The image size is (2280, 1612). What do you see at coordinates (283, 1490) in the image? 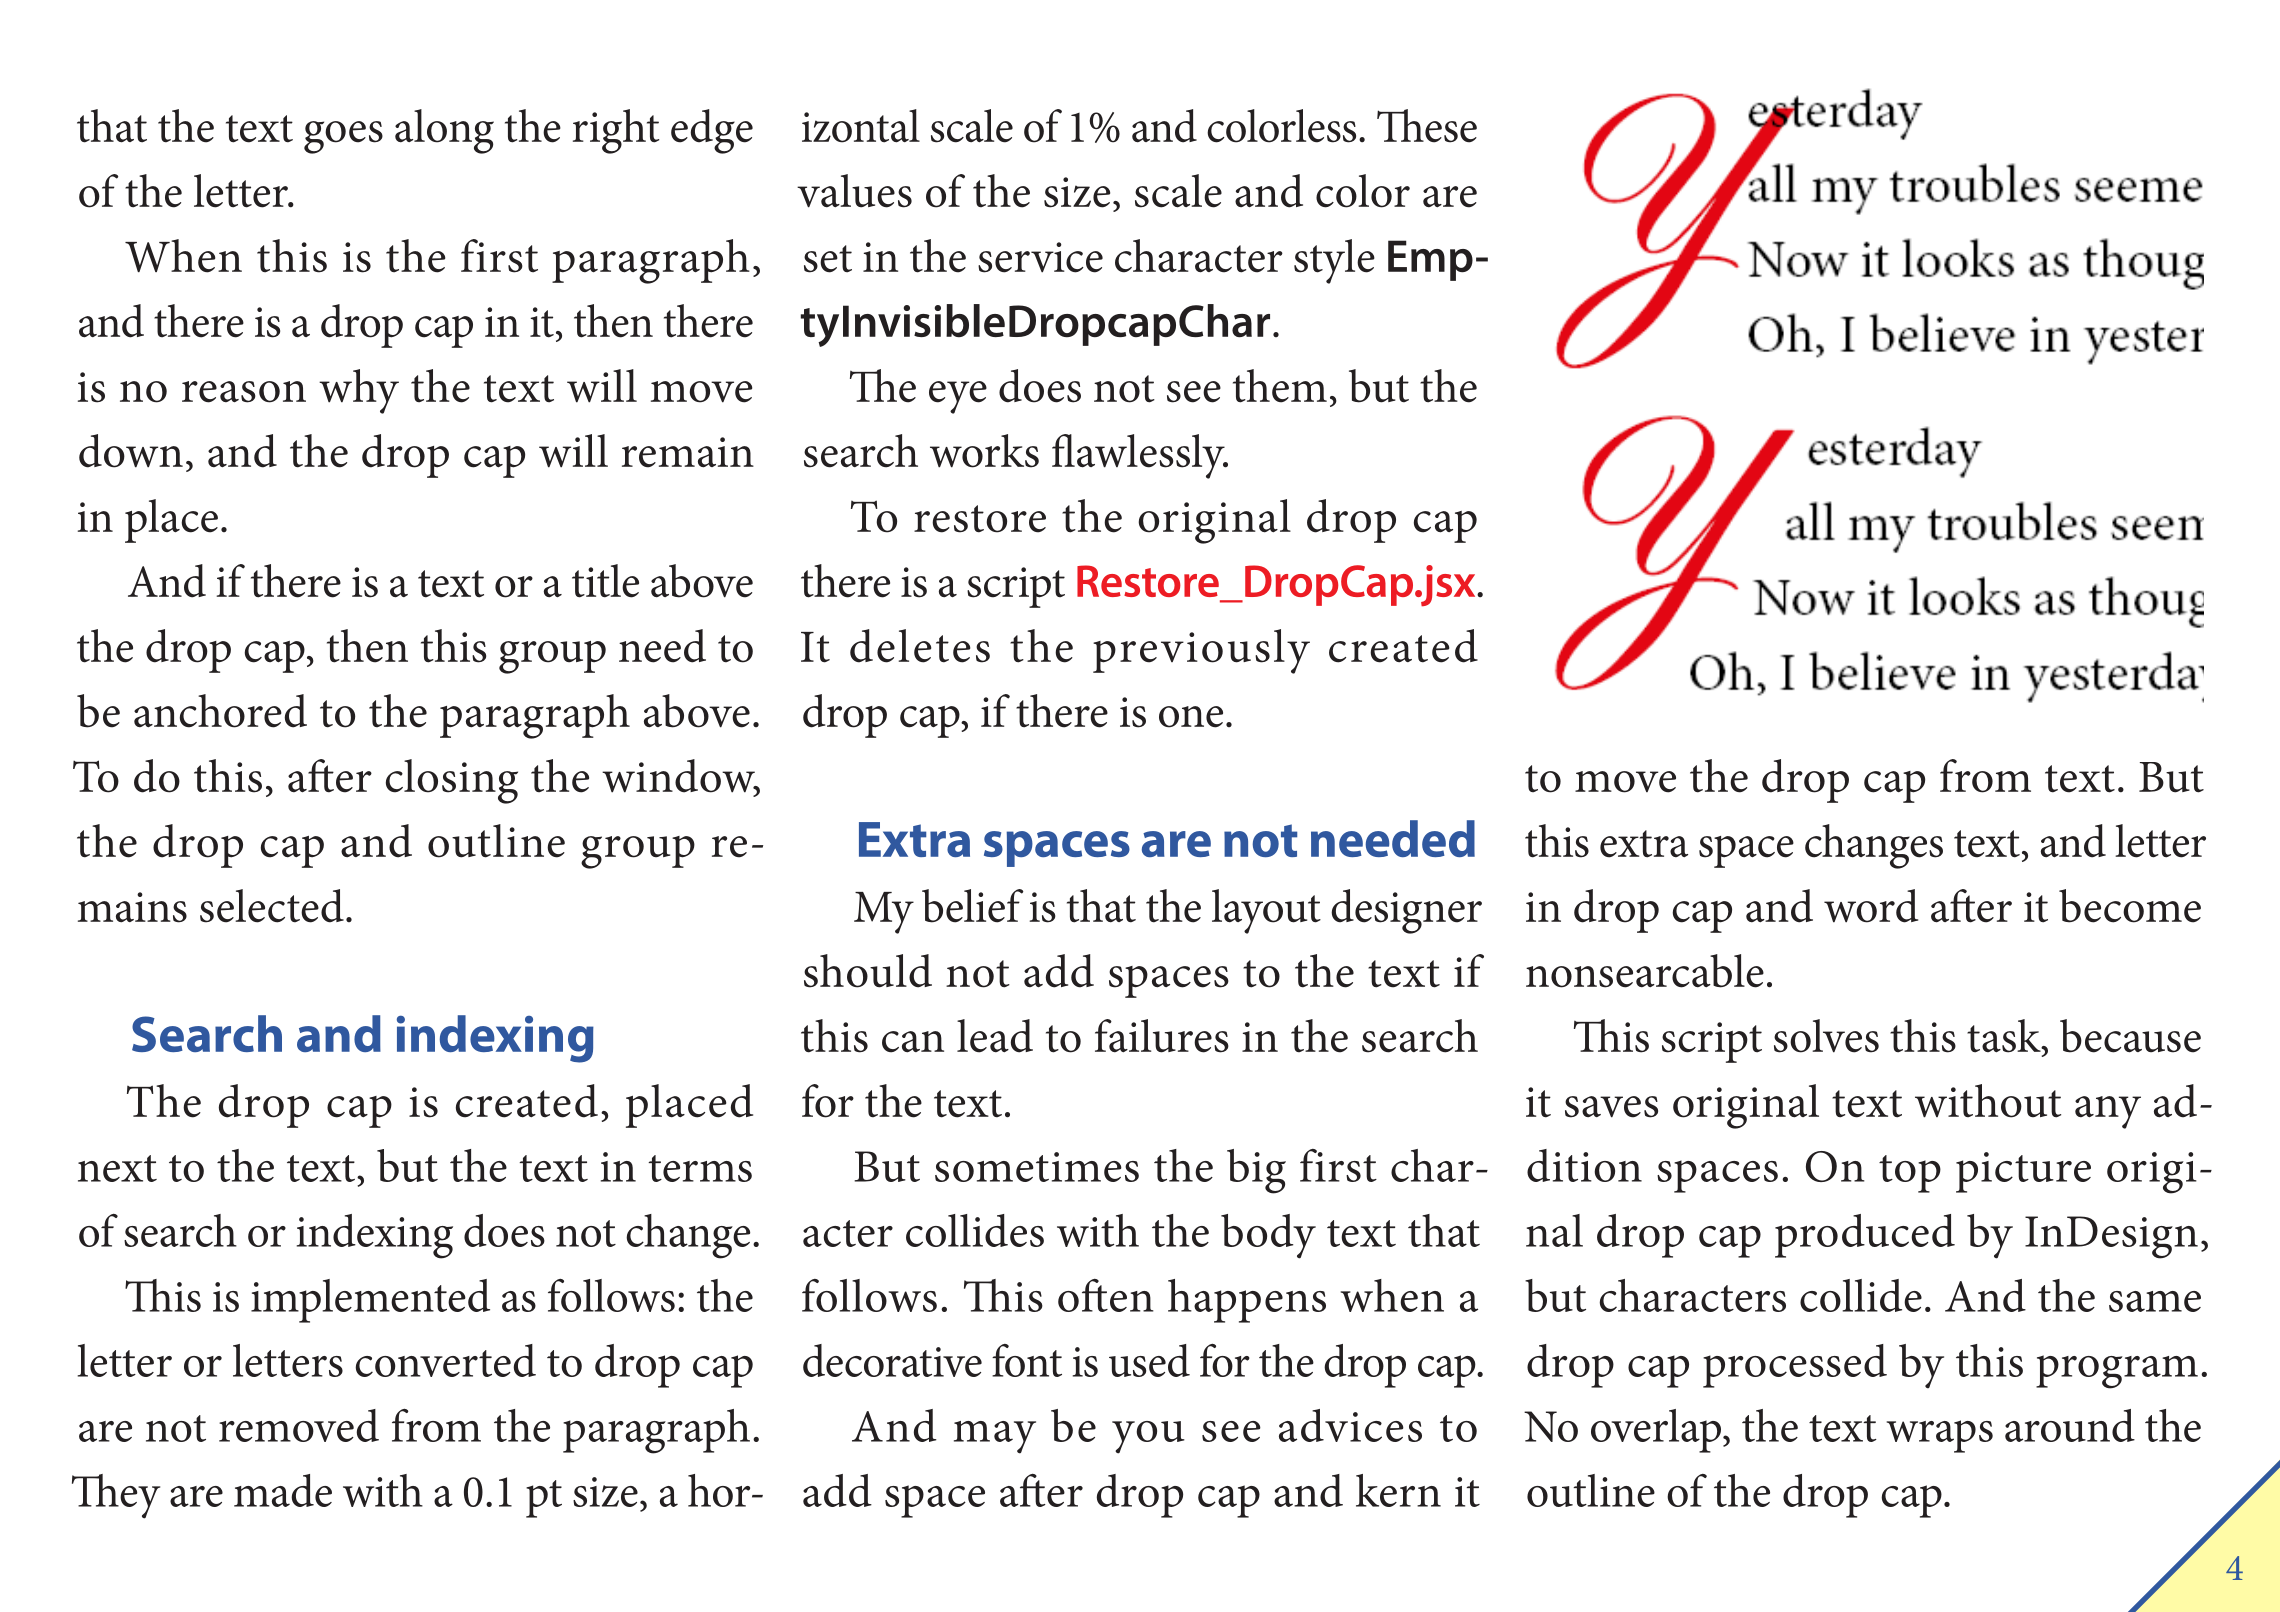
I see `made` at bounding box center [283, 1490].
